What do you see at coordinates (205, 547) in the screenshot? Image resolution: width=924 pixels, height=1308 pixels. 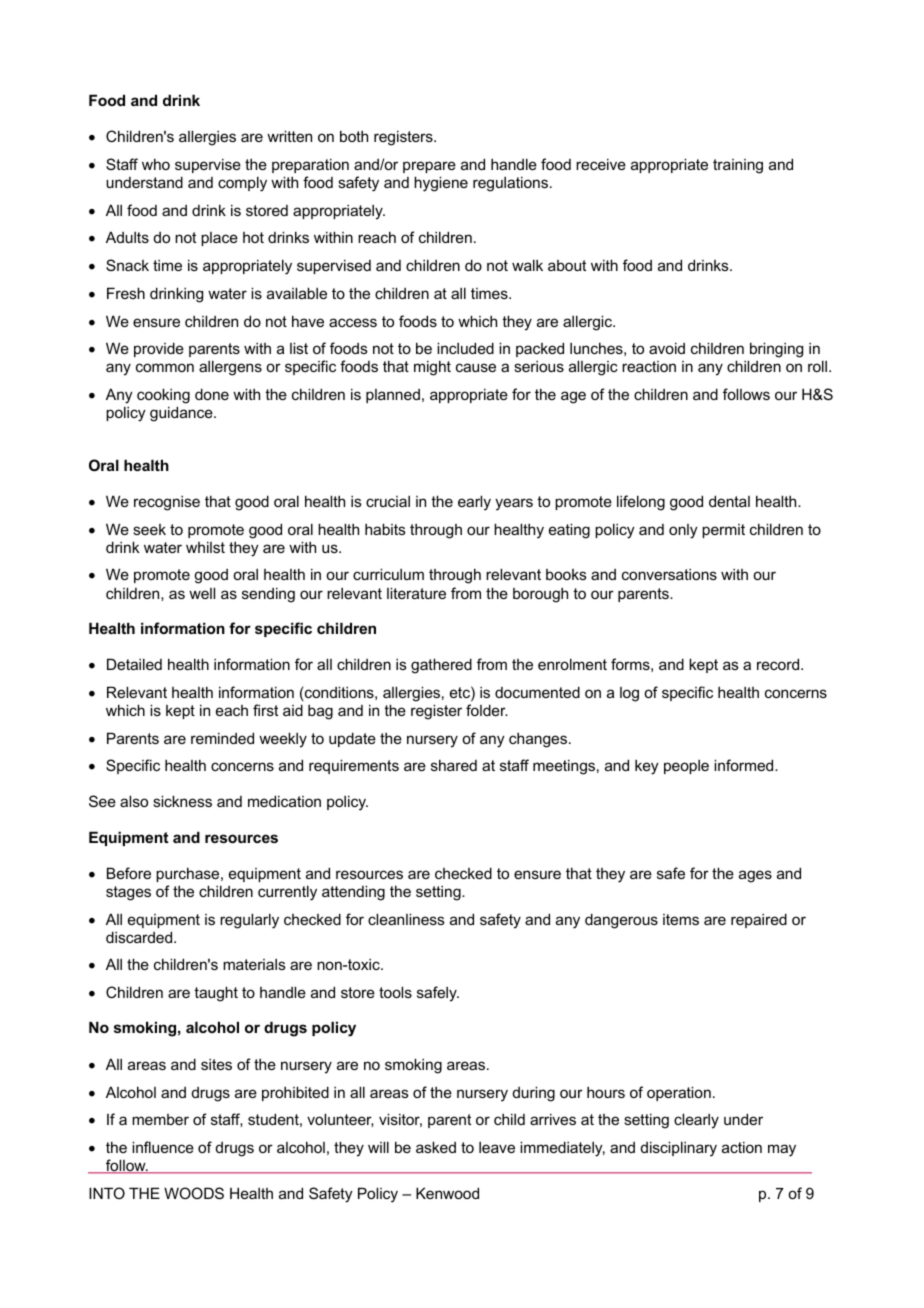 I see `whilst` at bounding box center [205, 547].
